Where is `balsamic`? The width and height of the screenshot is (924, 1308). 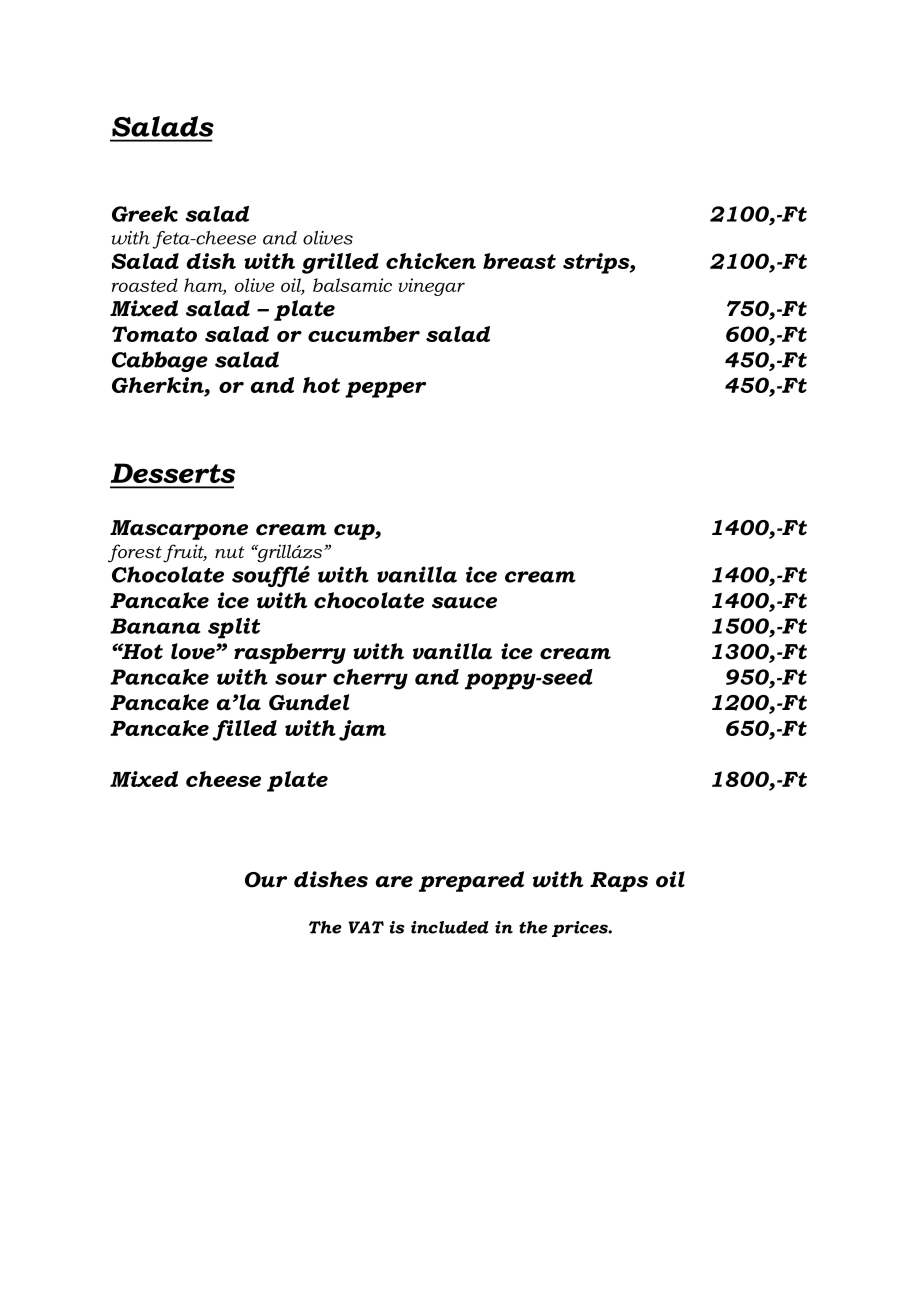
balsamic is located at coordinates (352, 285).
